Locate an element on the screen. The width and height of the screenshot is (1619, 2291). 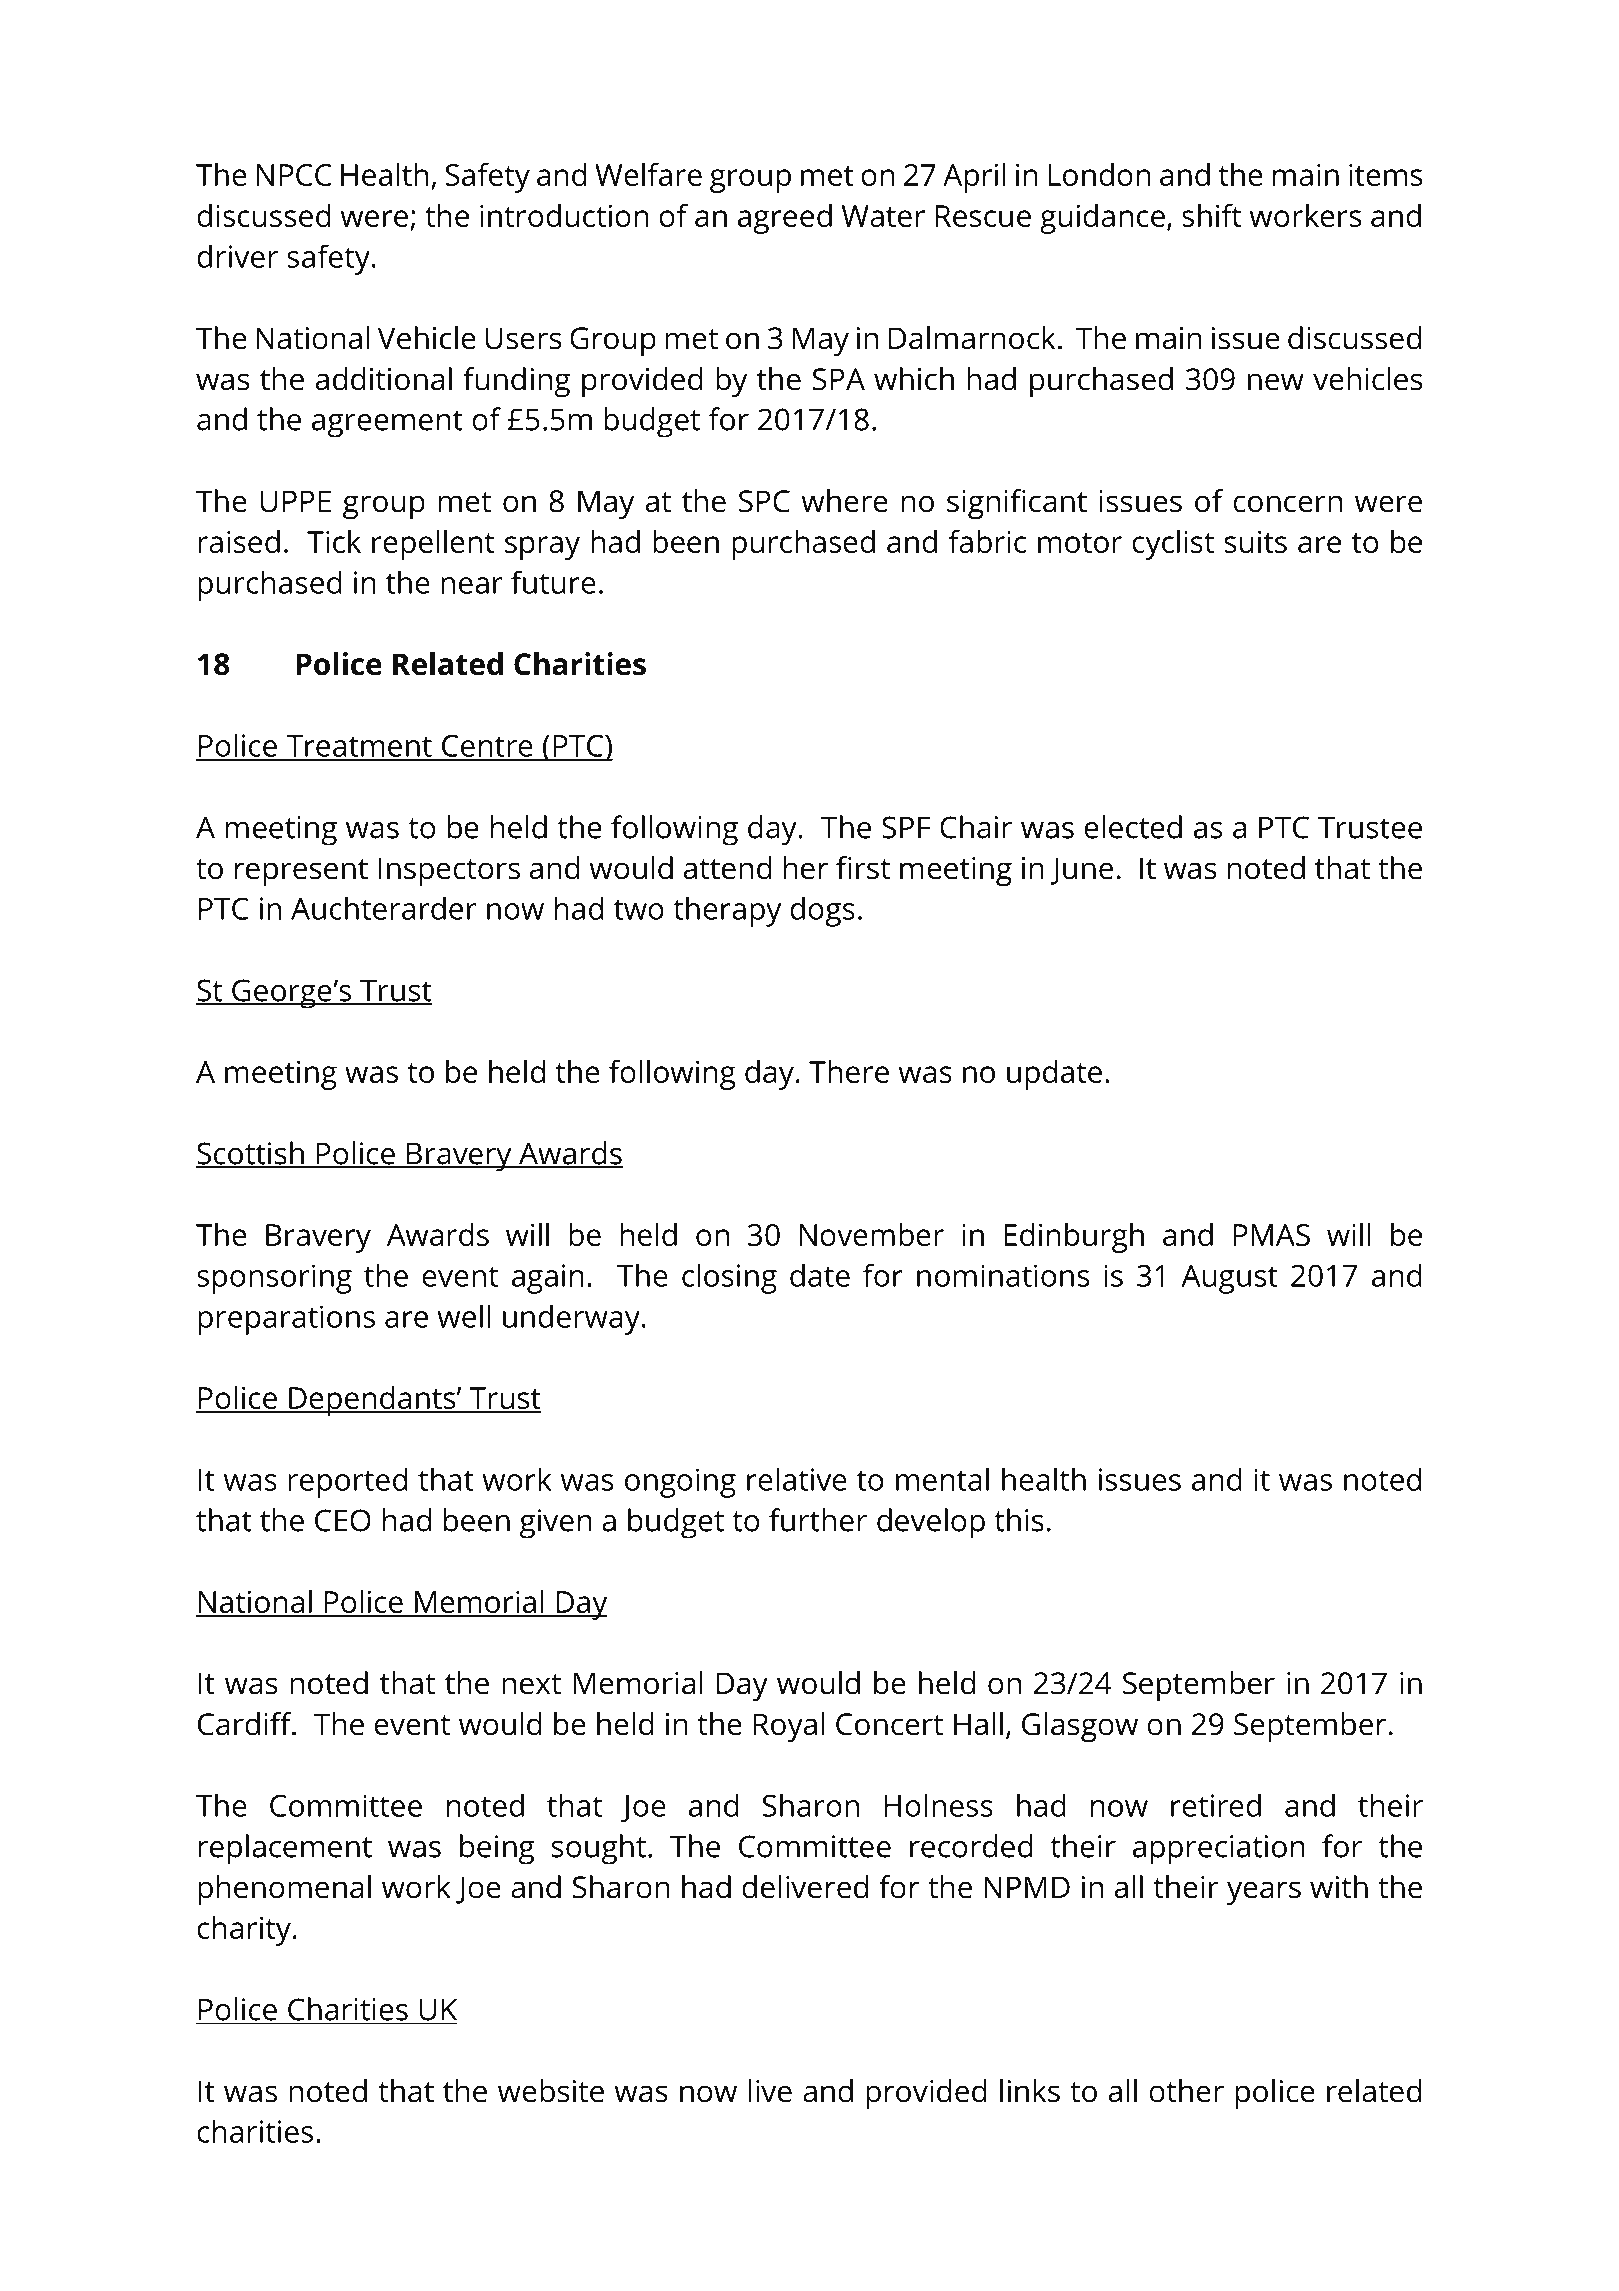
first is located at coordinates (863, 868).
